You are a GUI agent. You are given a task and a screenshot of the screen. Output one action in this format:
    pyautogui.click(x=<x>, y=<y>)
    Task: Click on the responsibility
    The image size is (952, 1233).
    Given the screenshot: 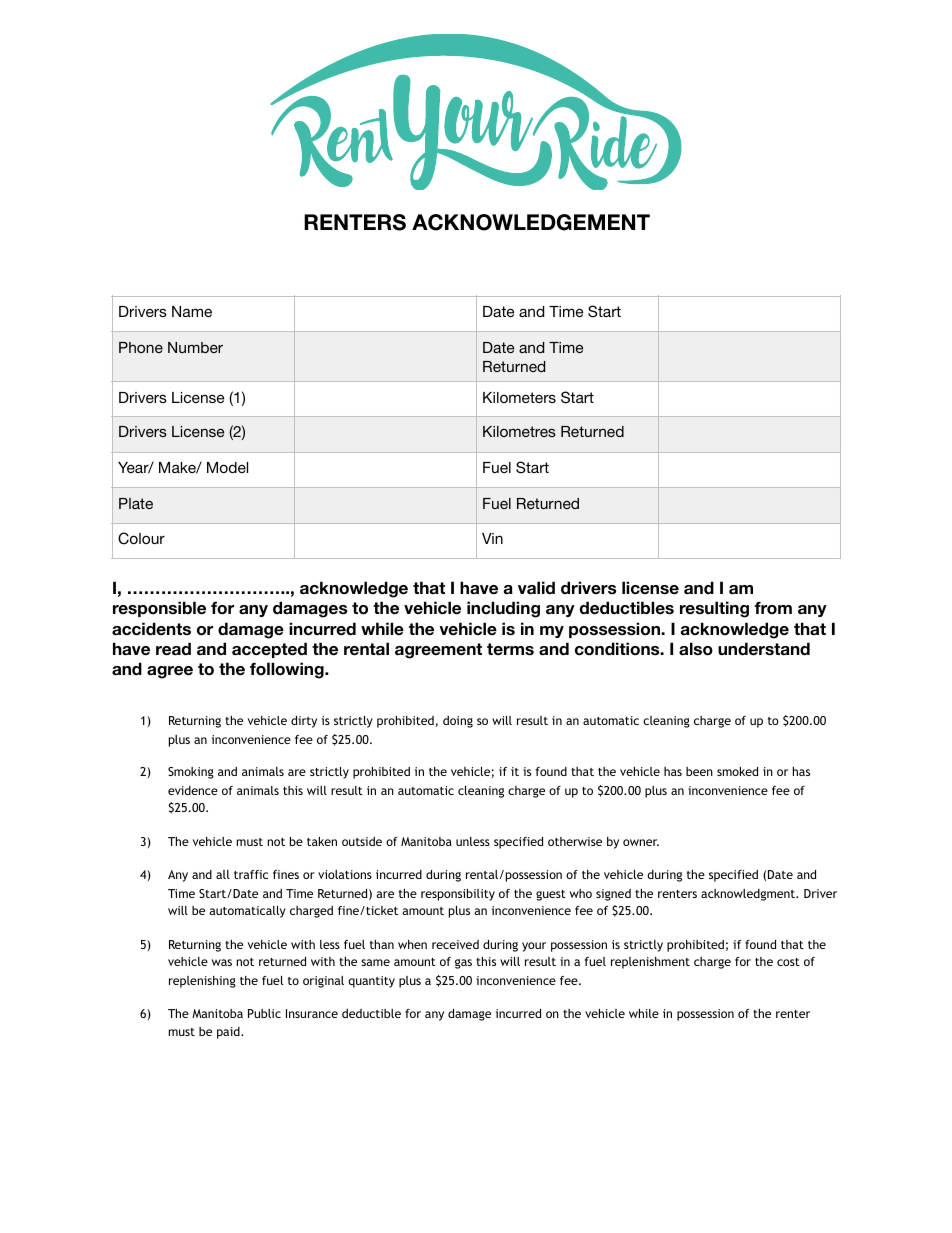 What is the action you would take?
    pyautogui.click(x=458, y=895)
